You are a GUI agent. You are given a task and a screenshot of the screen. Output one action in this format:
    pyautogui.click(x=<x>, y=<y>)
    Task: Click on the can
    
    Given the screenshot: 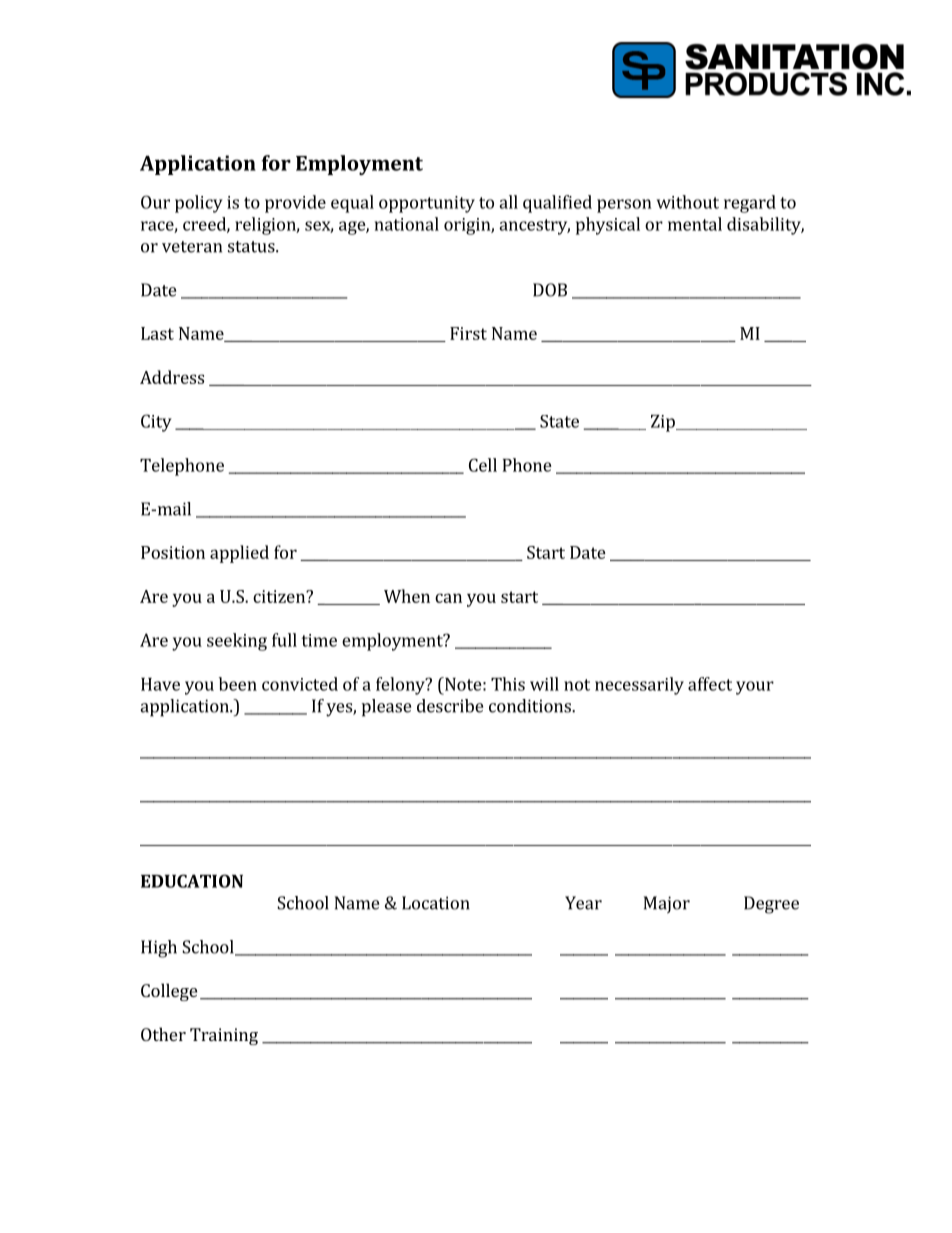 What is the action you would take?
    pyautogui.click(x=448, y=598)
